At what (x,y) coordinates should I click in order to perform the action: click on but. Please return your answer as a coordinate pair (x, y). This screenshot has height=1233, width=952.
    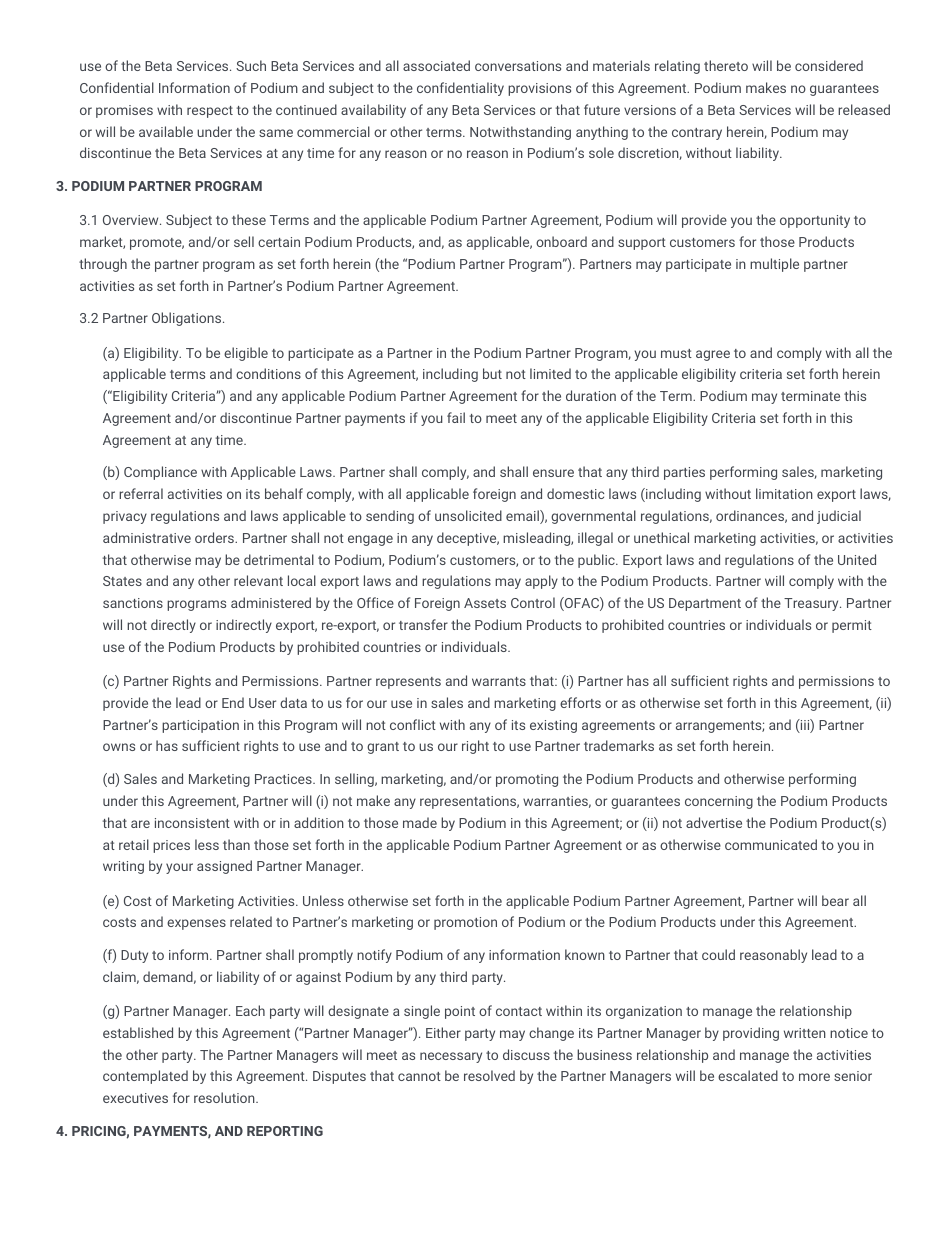
    Looking at the image, I should click on (492, 373).
